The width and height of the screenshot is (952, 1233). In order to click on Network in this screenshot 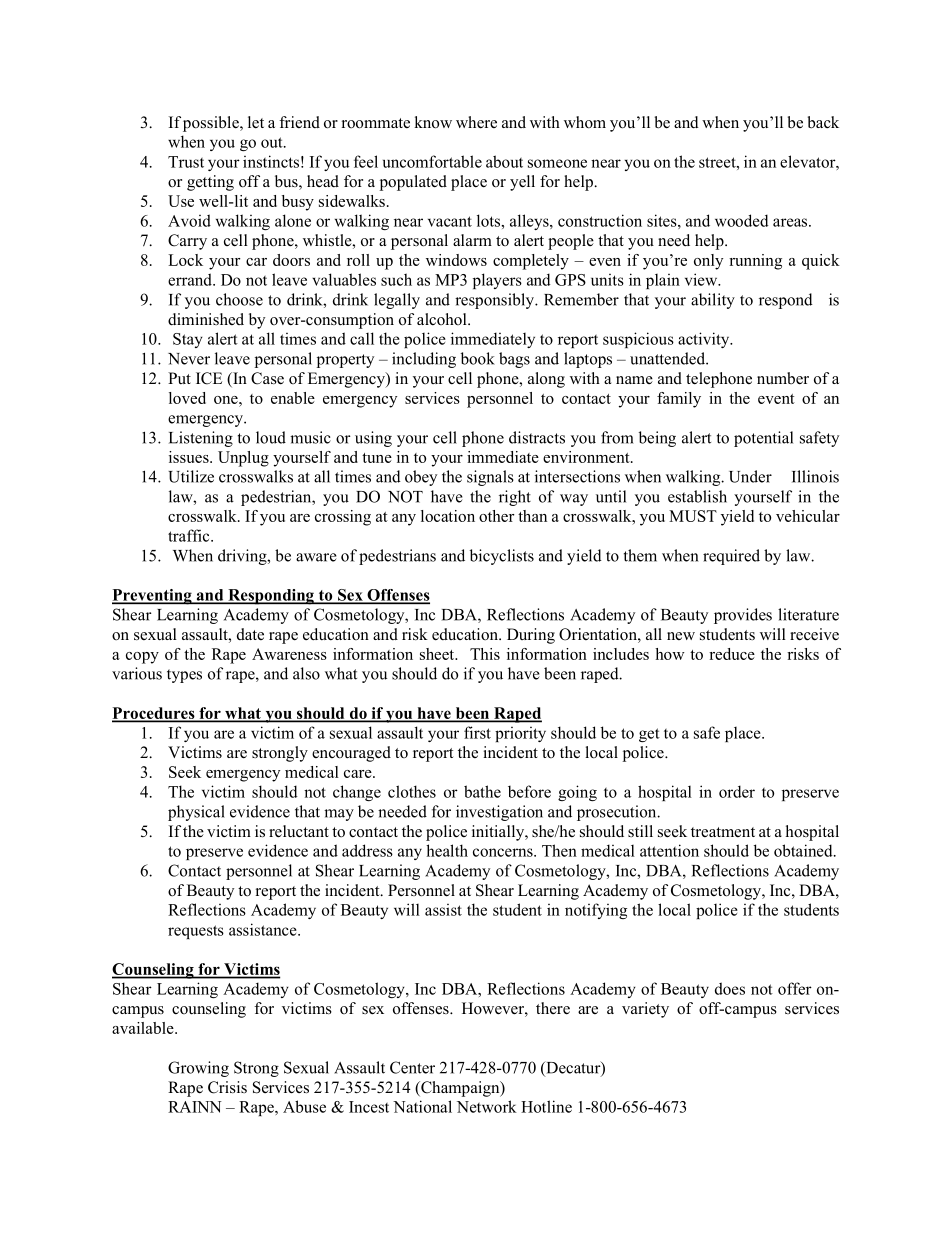, I will do `click(487, 1106)`.
